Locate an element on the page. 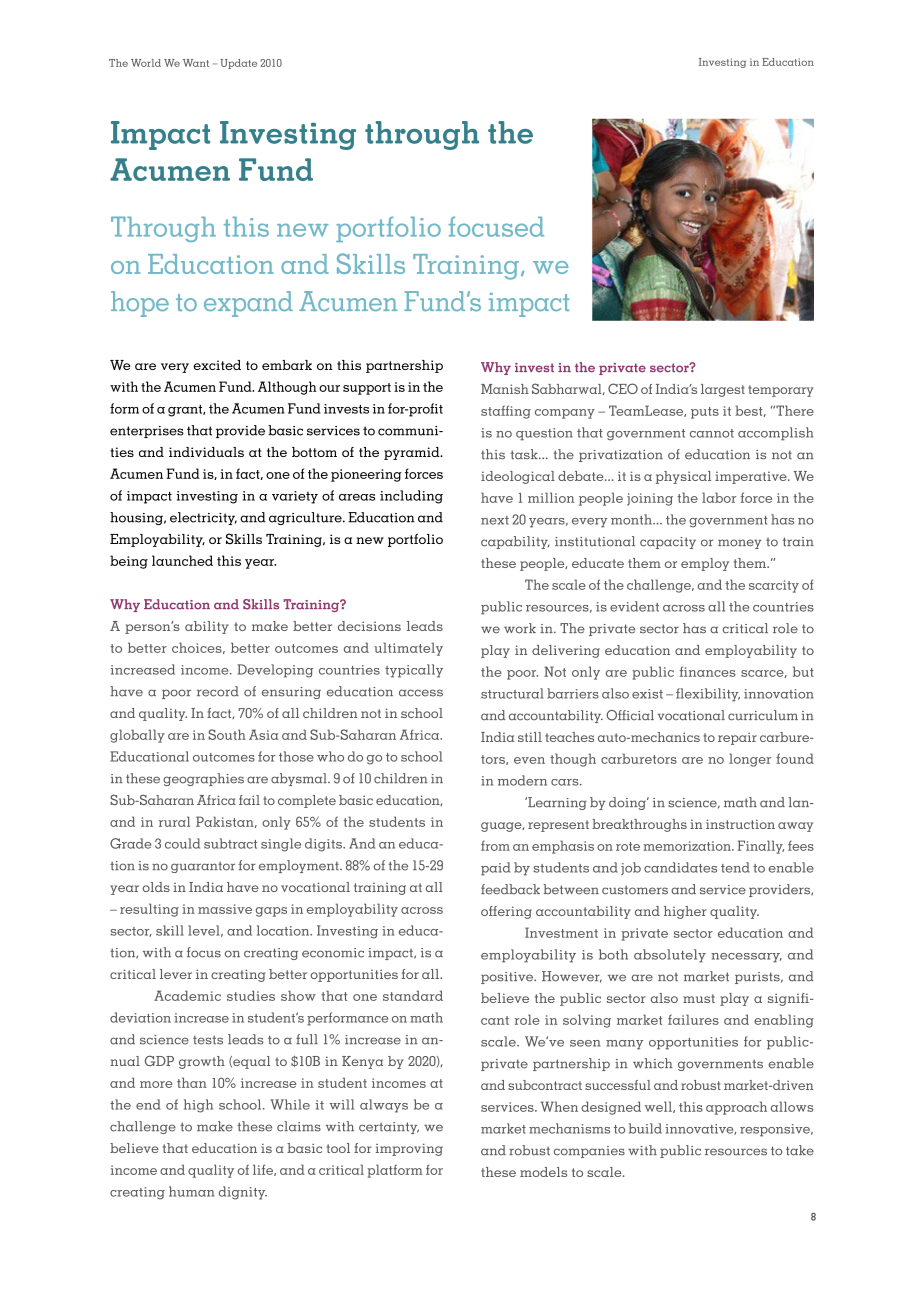 Image resolution: width=924 pixels, height=1308 pixels. cannot is located at coordinates (712, 433).
